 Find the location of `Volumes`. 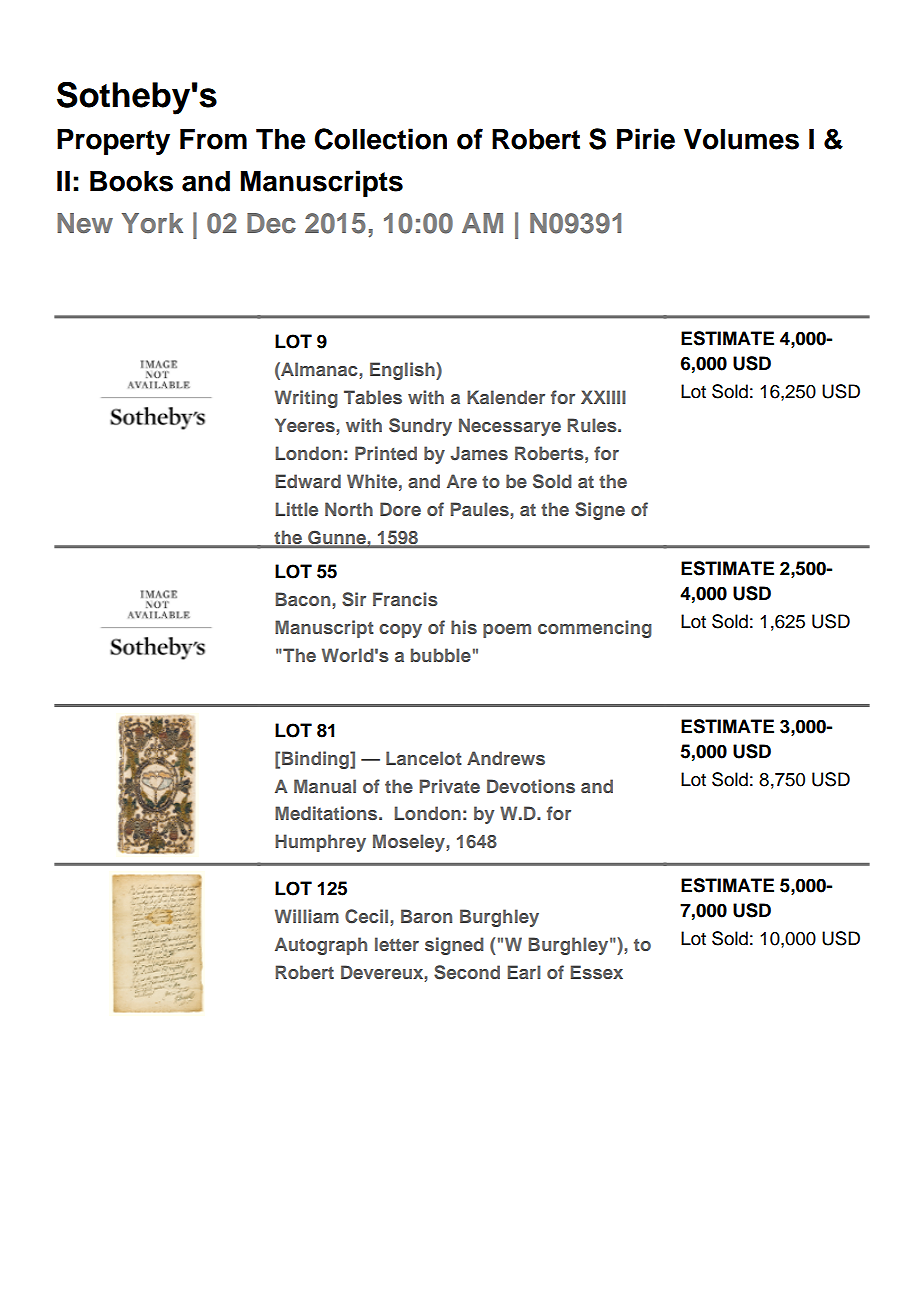

Volumes is located at coordinates (741, 139).
